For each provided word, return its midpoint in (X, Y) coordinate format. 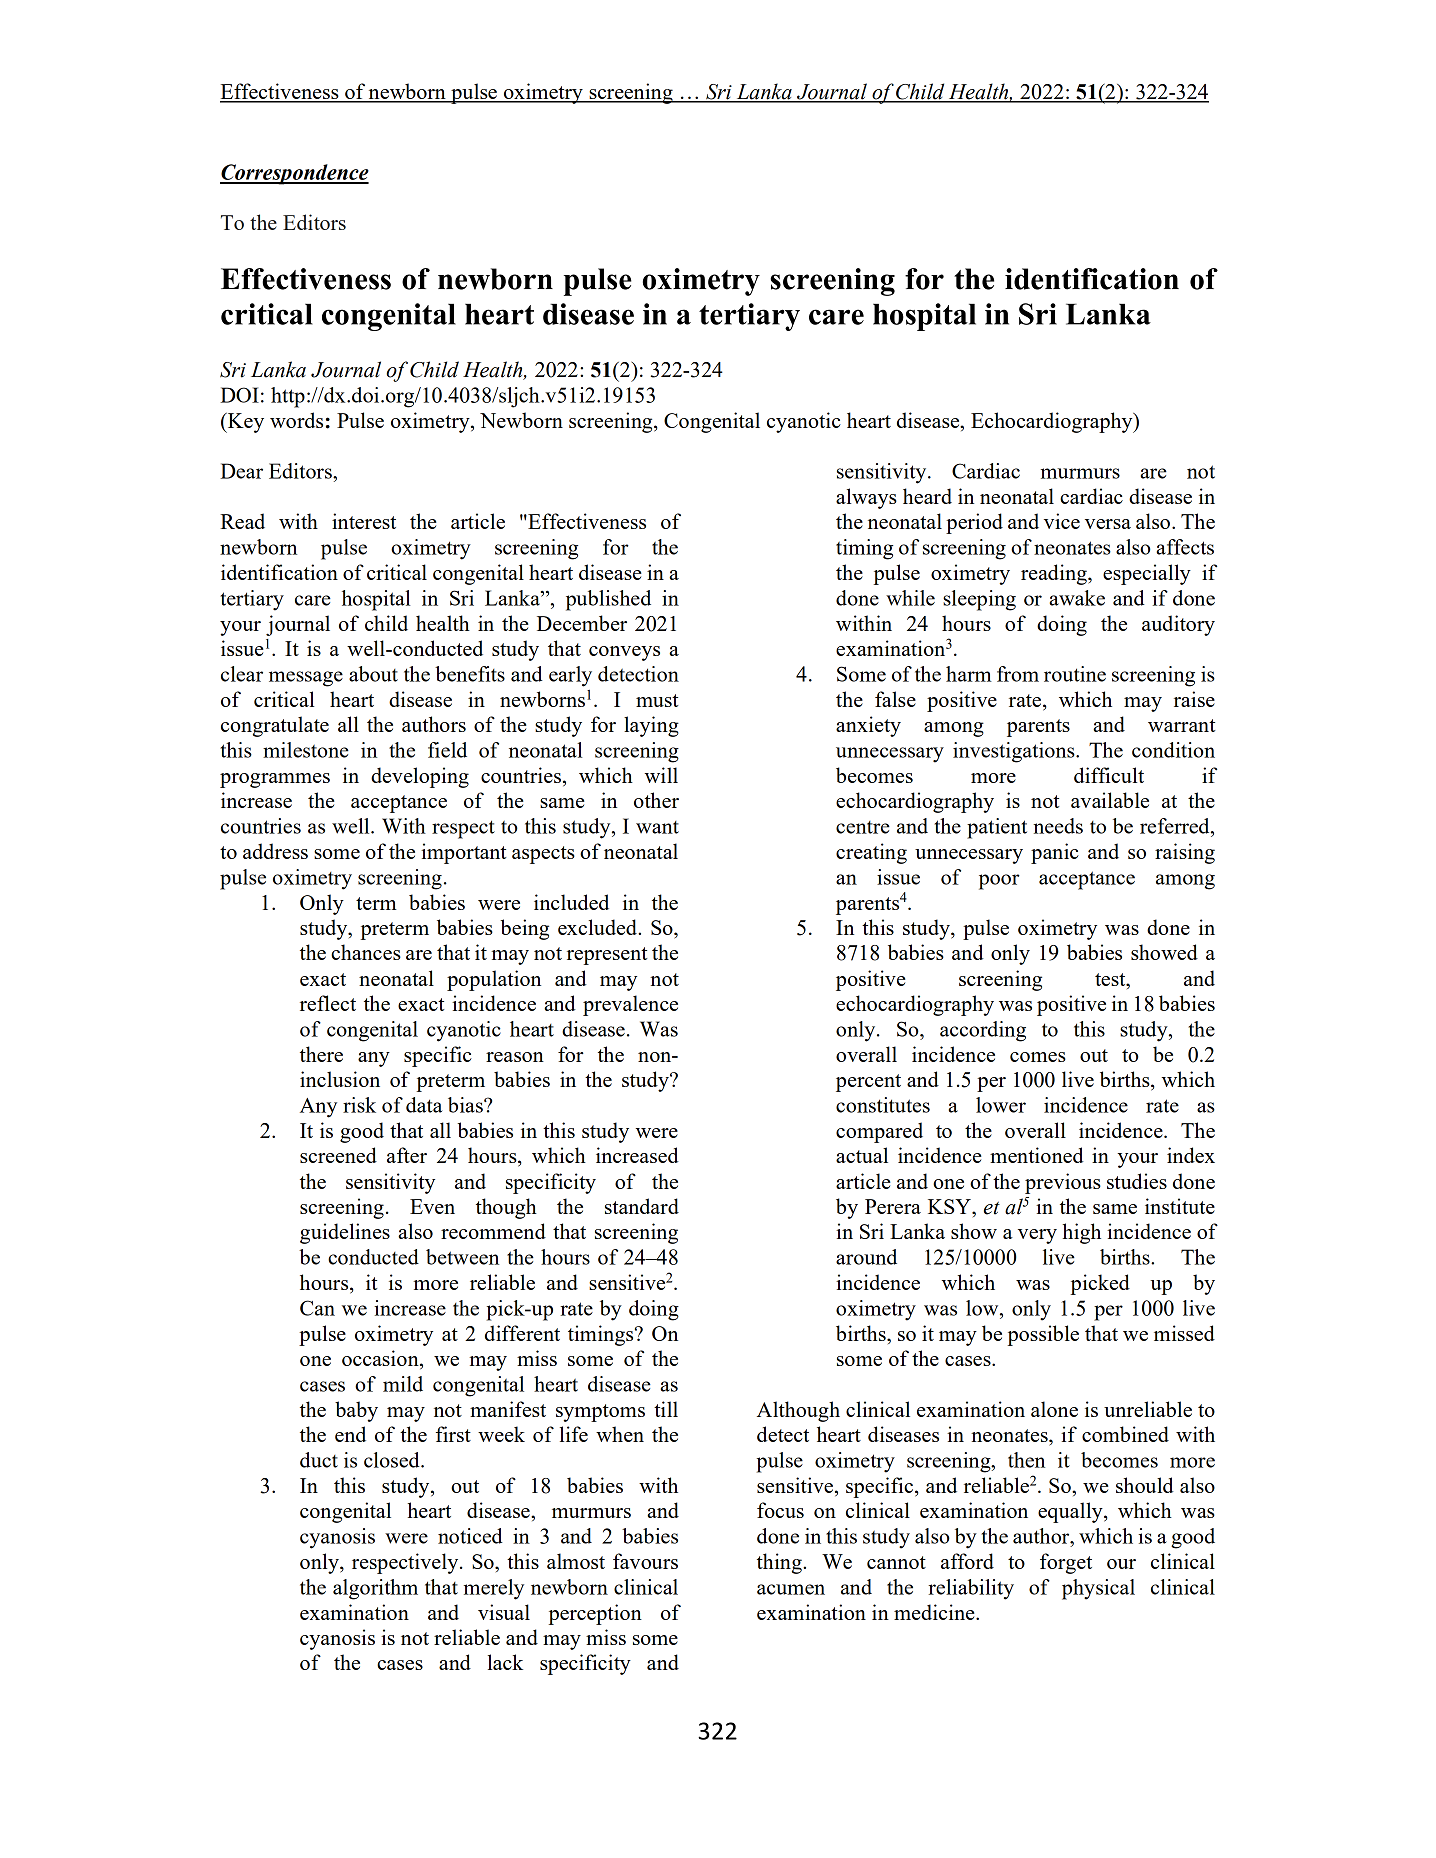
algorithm (375, 1589)
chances (366, 952)
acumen (791, 1589)
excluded (598, 927)
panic (1055, 853)
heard (927, 496)
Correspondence (294, 174)
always (866, 498)
